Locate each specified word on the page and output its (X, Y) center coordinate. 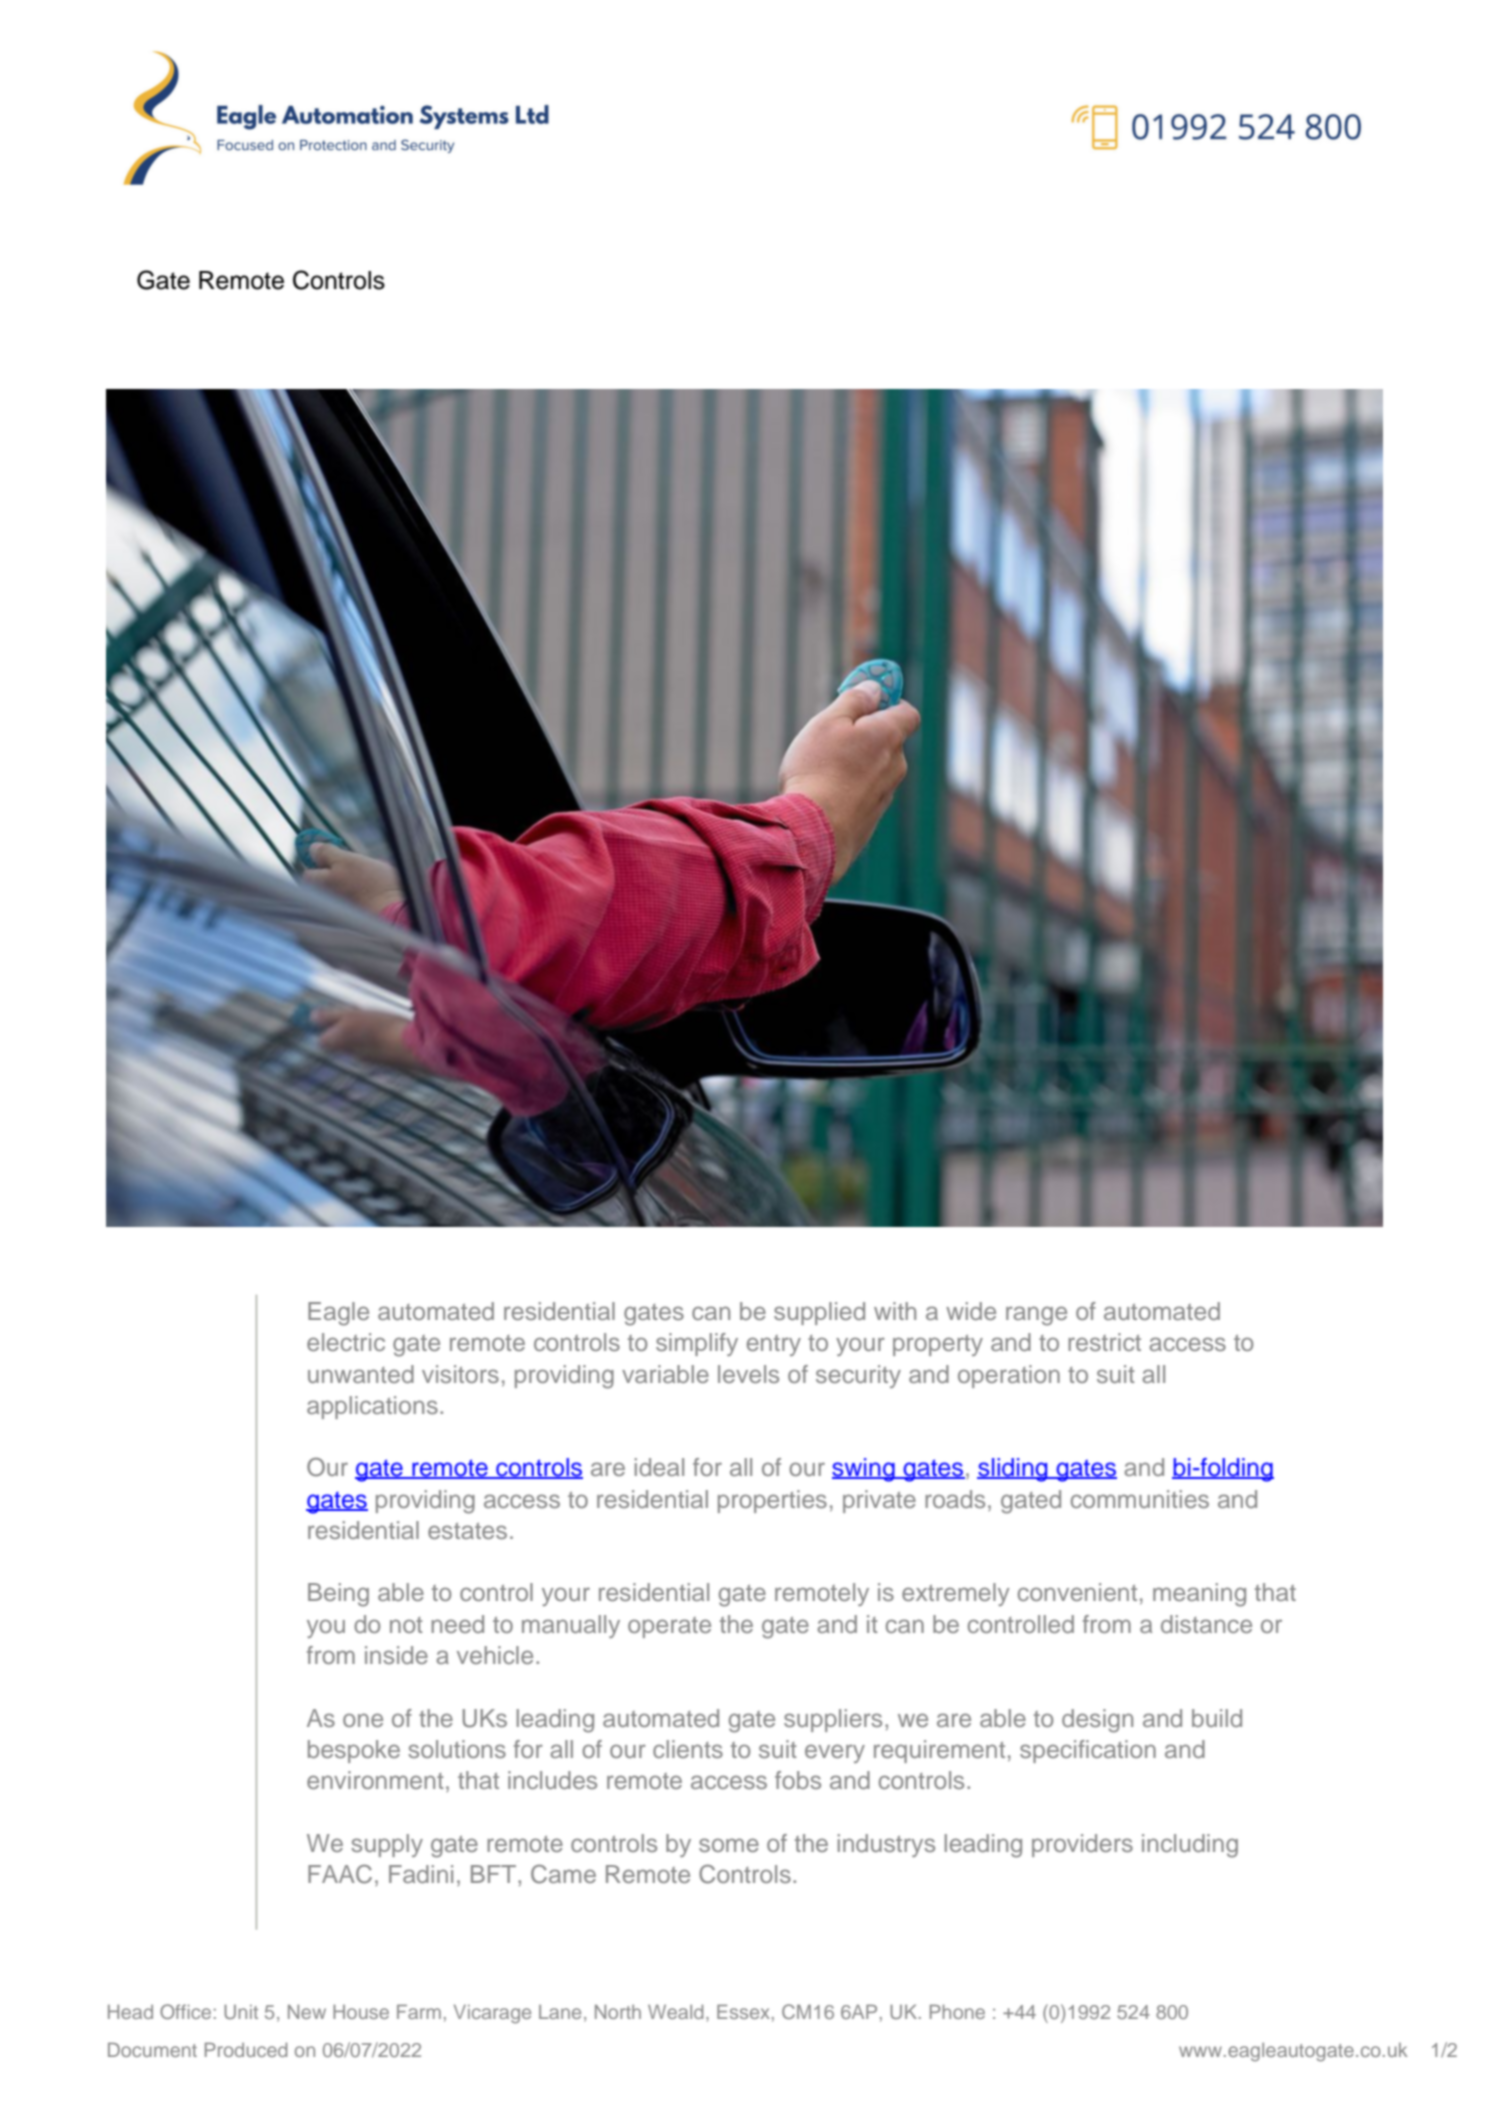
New (307, 2012)
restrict (1104, 1342)
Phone (957, 2011)
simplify (697, 1344)
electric (346, 1342)
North (618, 2012)
